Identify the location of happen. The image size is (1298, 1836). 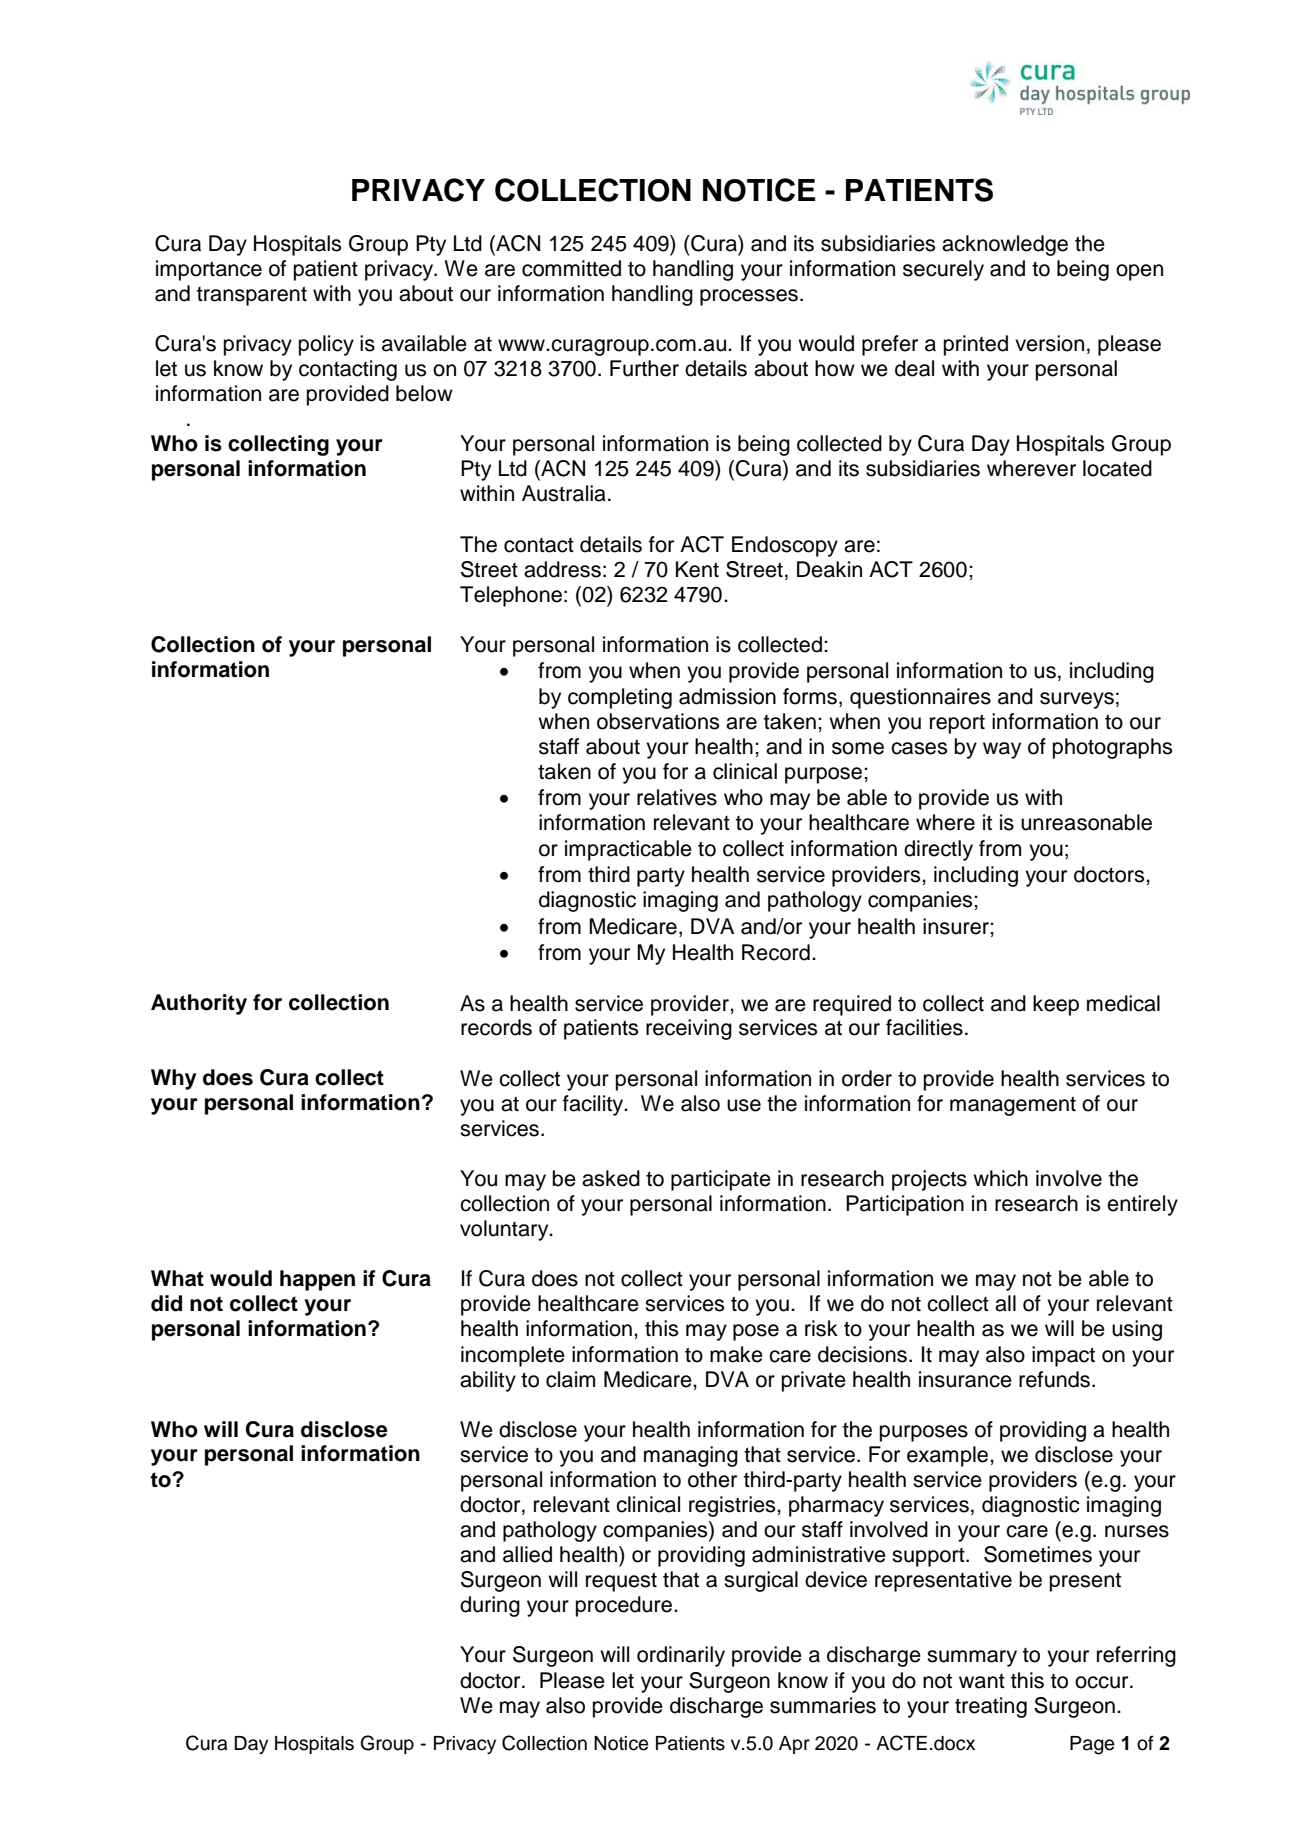
(317, 1280).
